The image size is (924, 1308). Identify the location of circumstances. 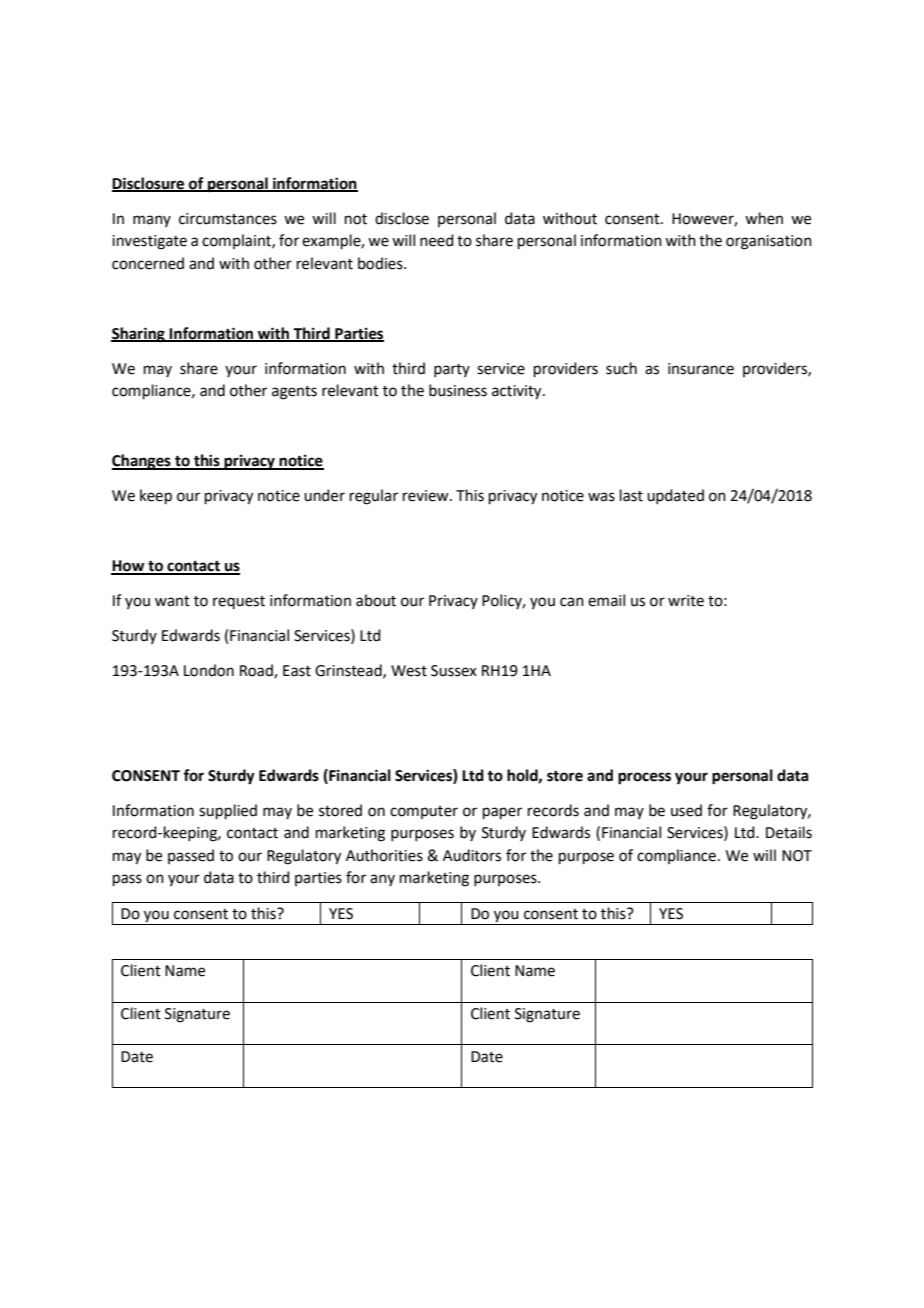
(228, 219).
